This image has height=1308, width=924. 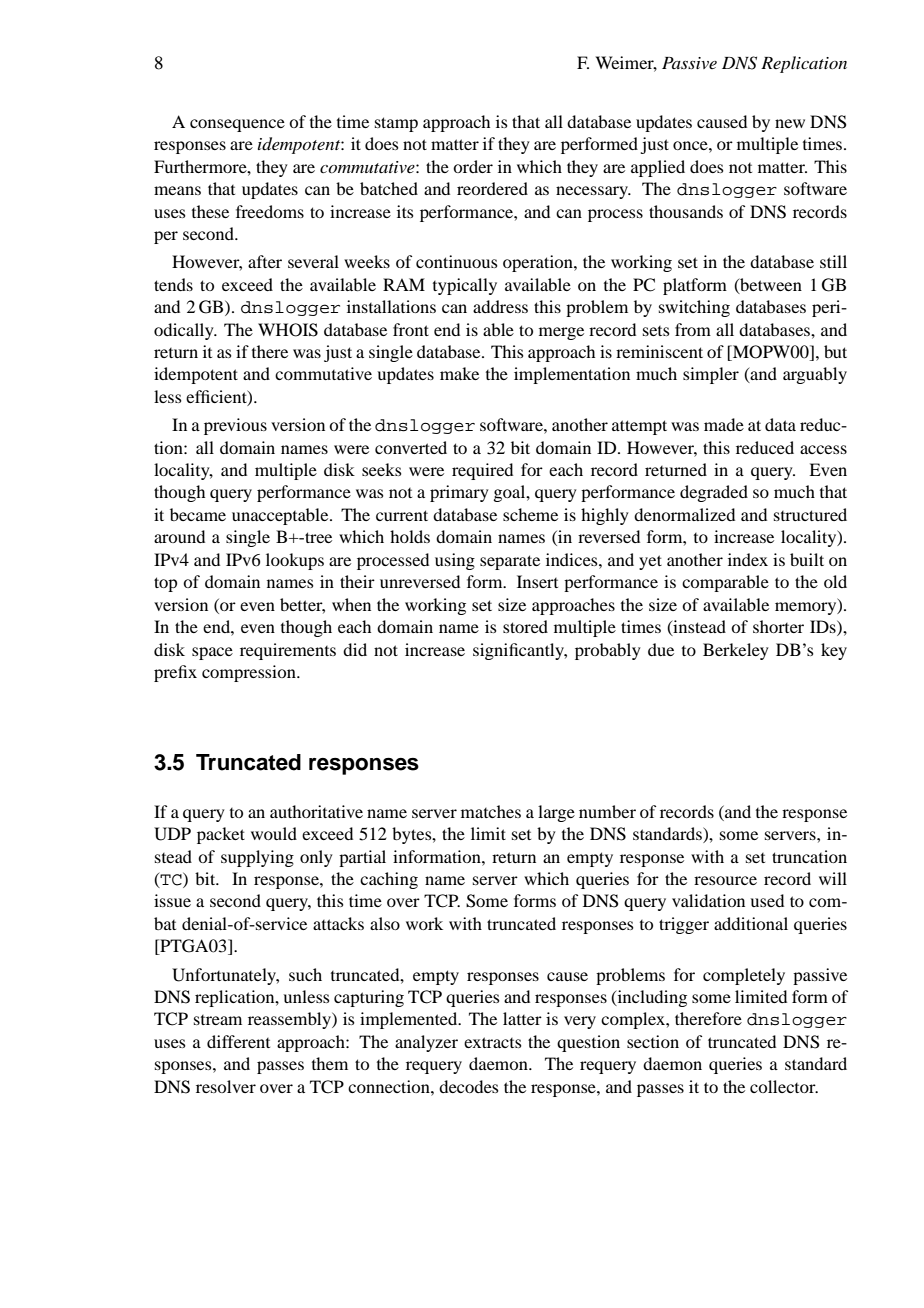 What do you see at coordinates (725, 880) in the image?
I see `resource` at bounding box center [725, 880].
